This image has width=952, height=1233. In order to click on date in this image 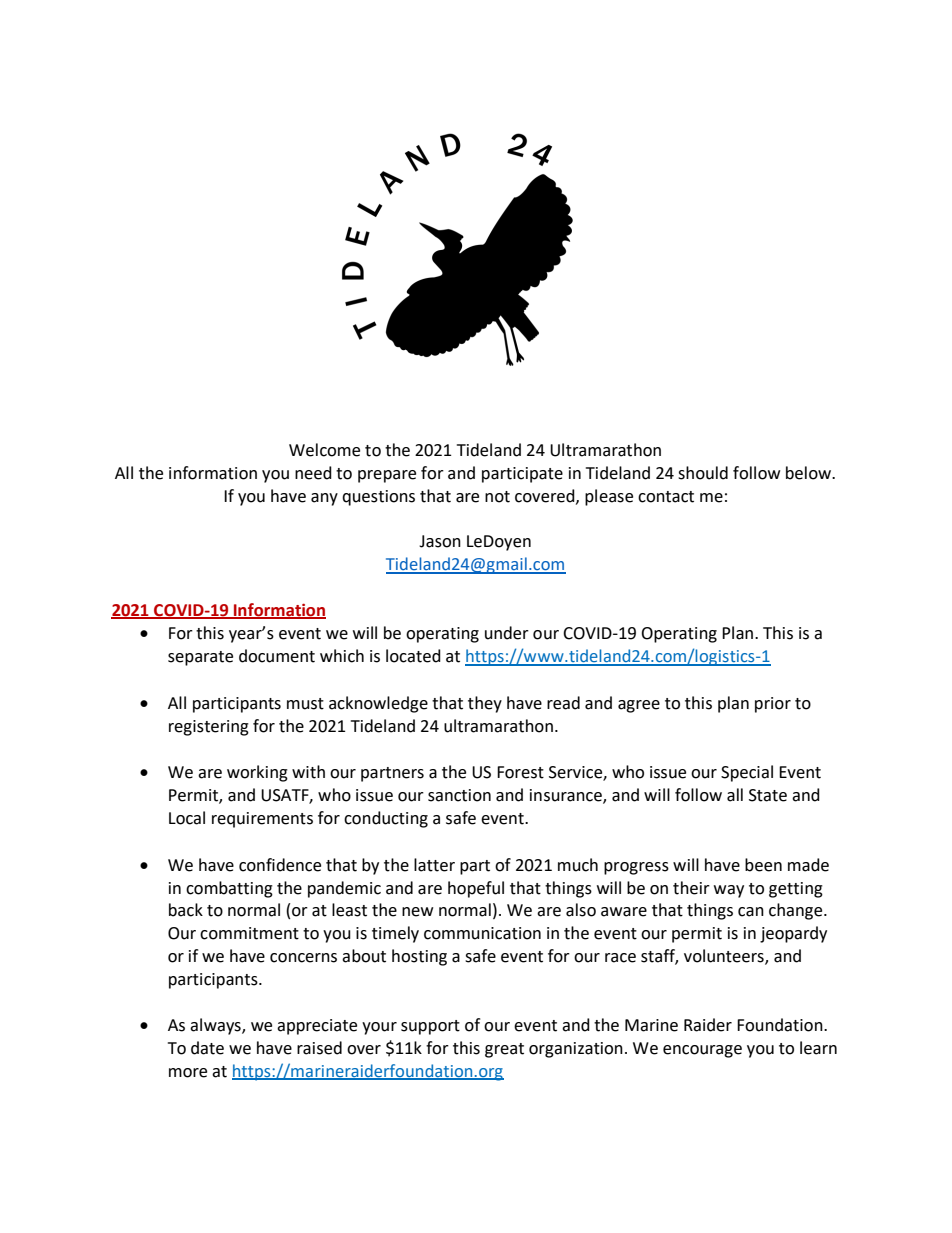, I will do `click(207, 1048)`.
